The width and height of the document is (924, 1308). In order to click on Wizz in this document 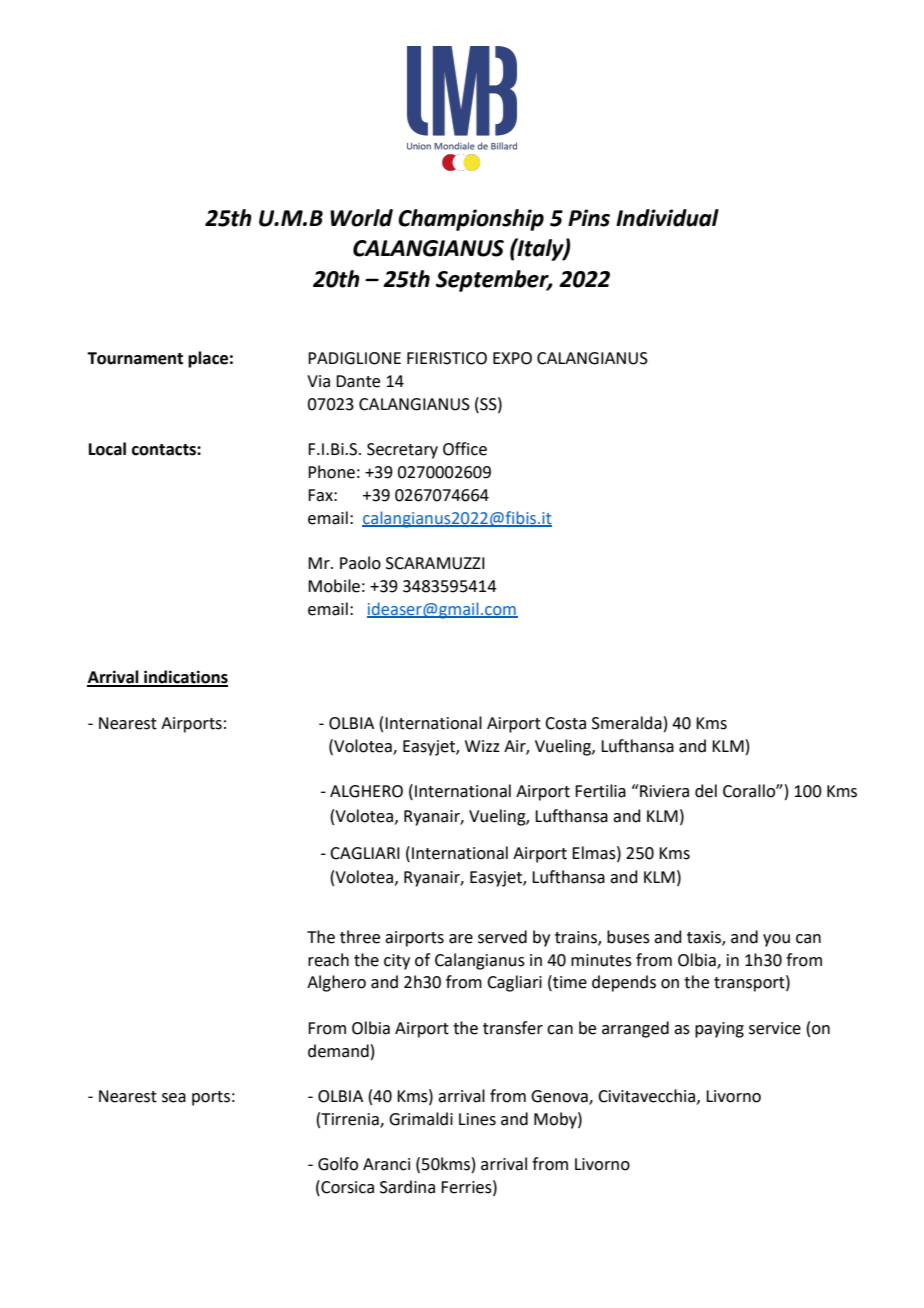, I will do `click(482, 746)`.
